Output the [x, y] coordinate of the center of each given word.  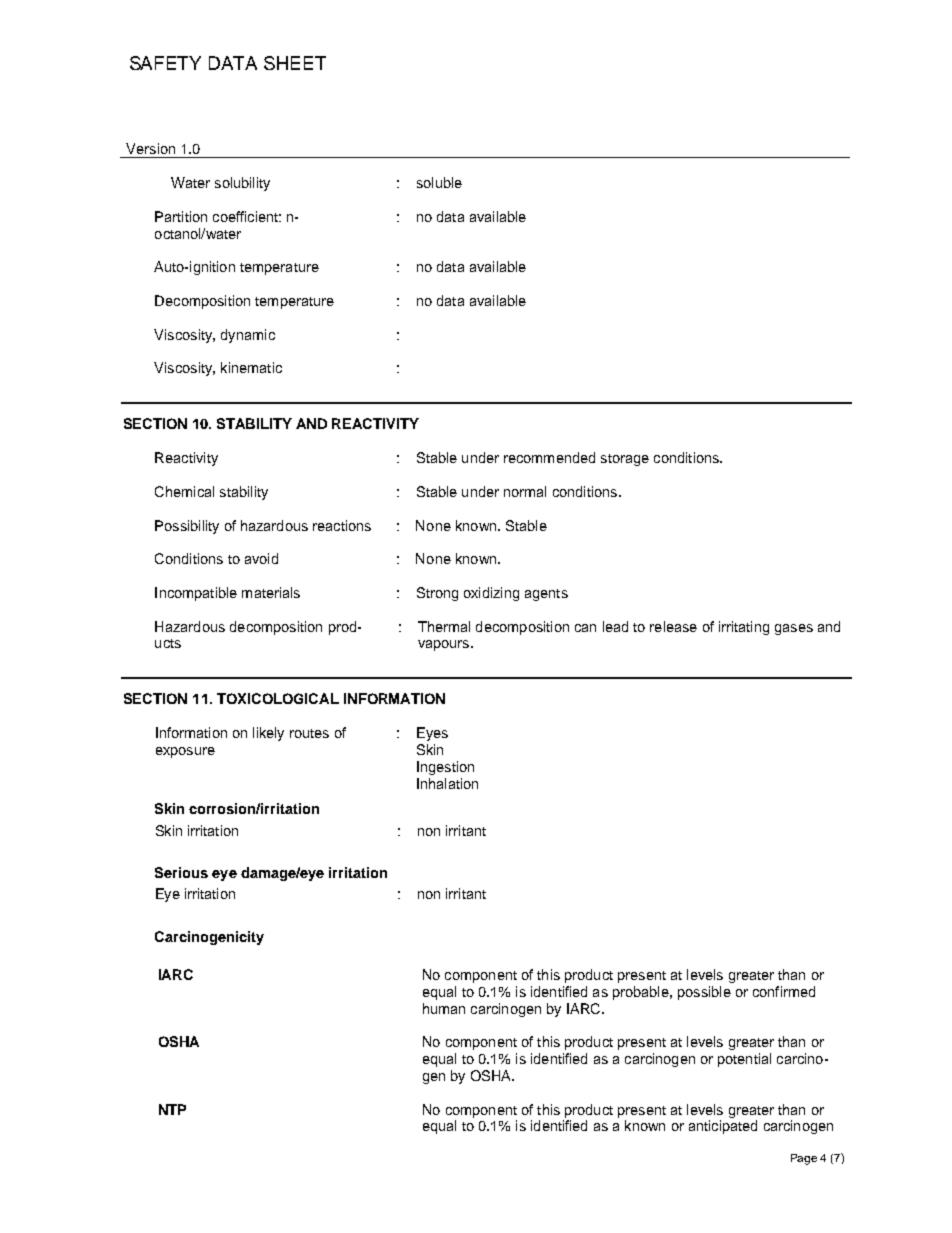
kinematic [251, 367]
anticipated [723, 1127]
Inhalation [447, 783]
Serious [181, 872]
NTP [172, 1109]
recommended [549, 457]
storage [625, 460]
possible [704, 993]
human [444, 1008]
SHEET [295, 63]
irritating [744, 628]
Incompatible [196, 594]
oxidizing [491, 594]
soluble [439, 182]
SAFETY [165, 63]
